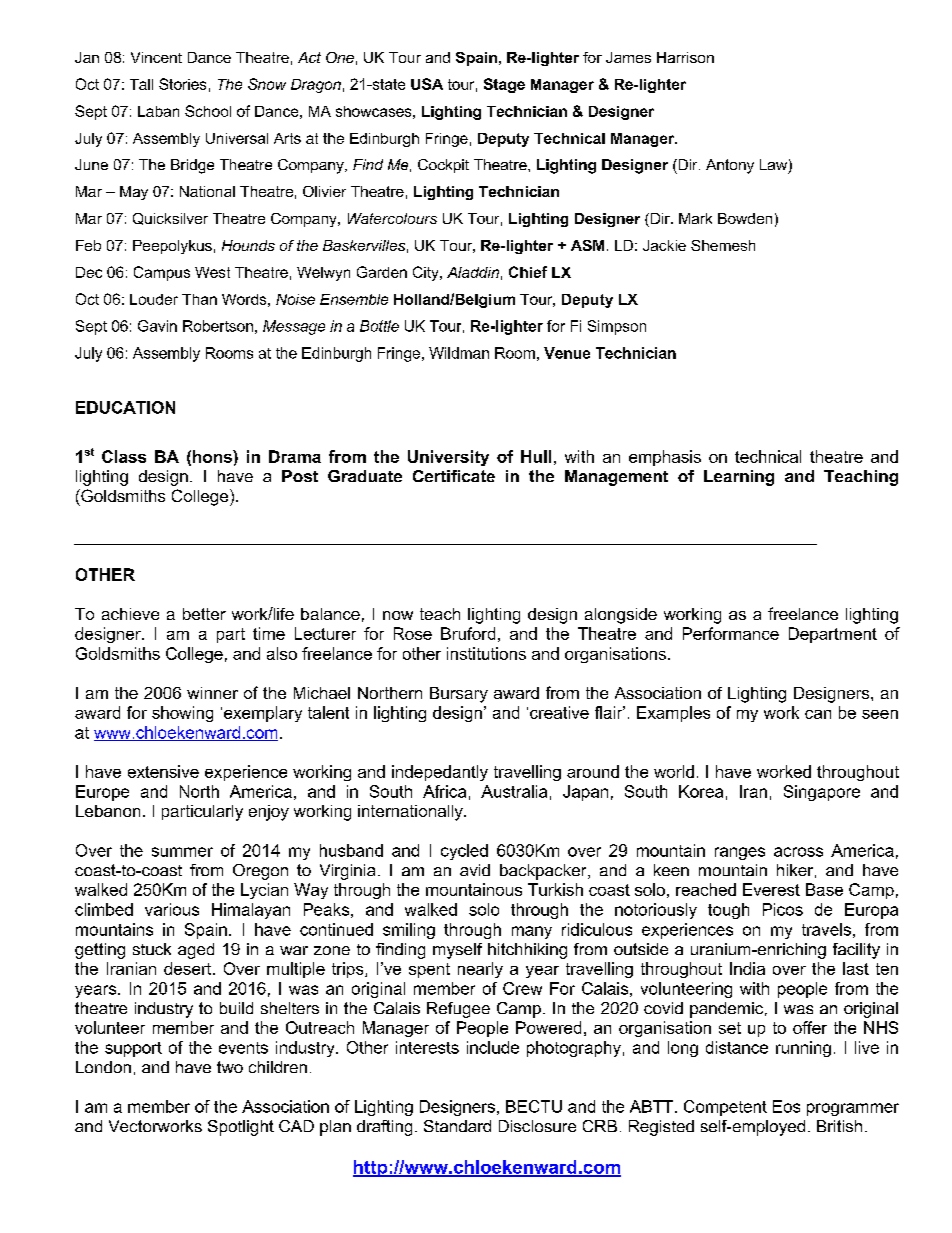 The height and width of the document is (1233, 952). What do you see at coordinates (230, 1067) in the document?
I see `two` at bounding box center [230, 1067].
